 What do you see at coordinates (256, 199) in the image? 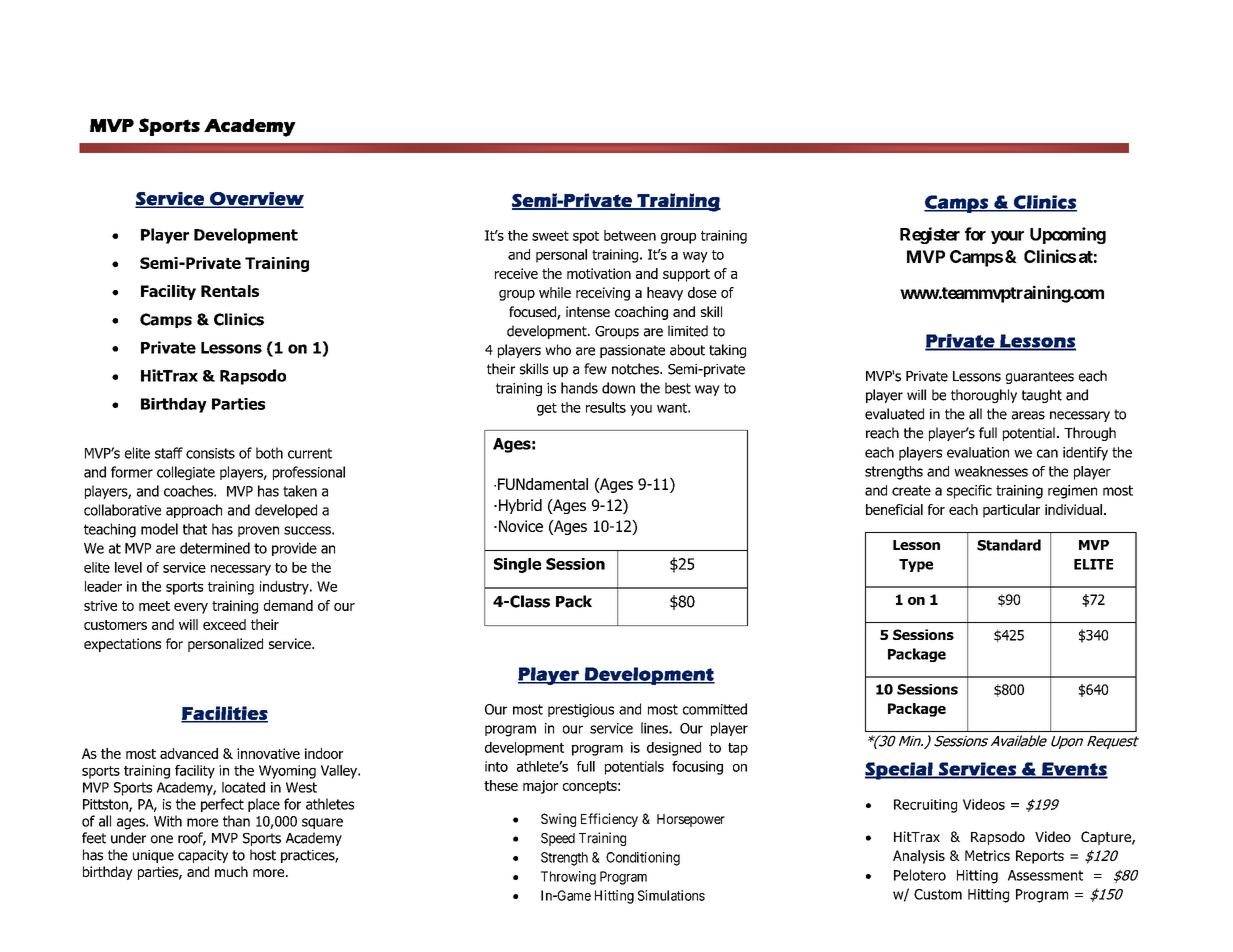
I see `Overview` at bounding box center [256, 199].
